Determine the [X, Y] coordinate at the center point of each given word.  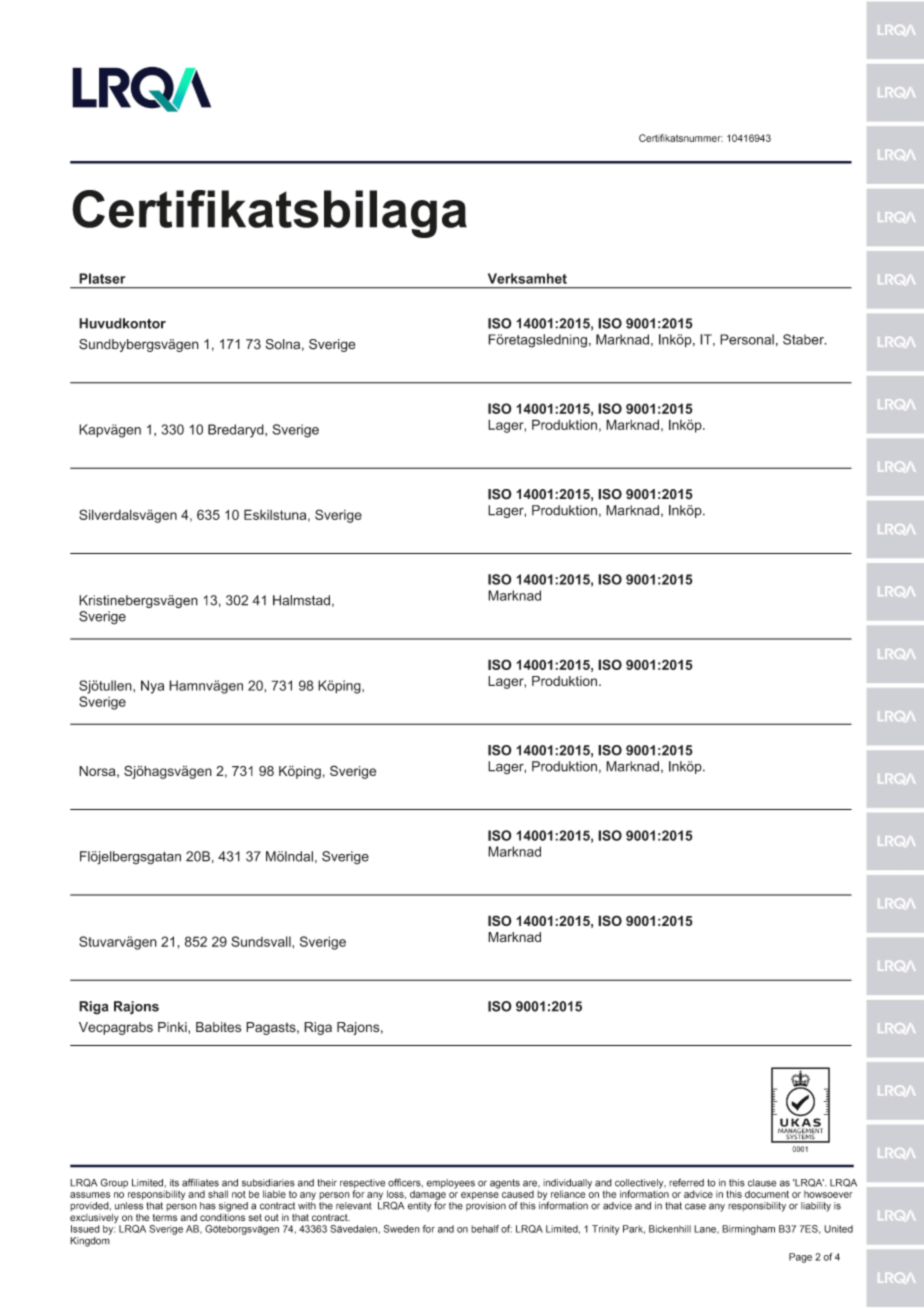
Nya [152, 687]
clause [762, 1183]
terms [165, 1217]
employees [451, 1184]
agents [505, 1184]
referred [686, 1182]
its [174, 1183]
